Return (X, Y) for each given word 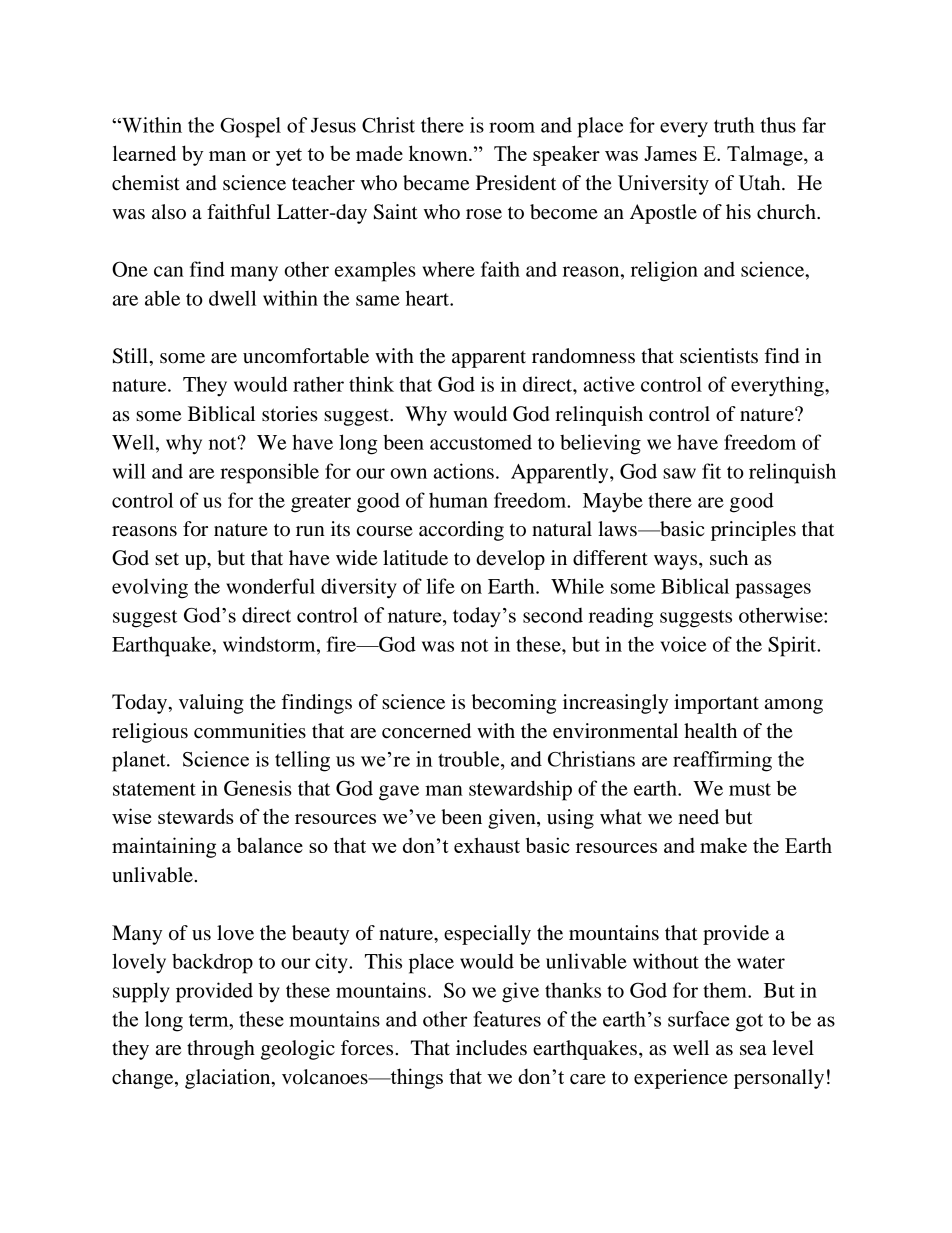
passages (773, 591)
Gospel (250, 127)
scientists (719, 356)
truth (734, 125)
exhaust (487, 845)
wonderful (270, 586)
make (723, 845)
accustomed (481, 442)
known (439, 153)
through (221, 1050)
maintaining (164, 847)
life (440, 586)
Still (131, 356)
